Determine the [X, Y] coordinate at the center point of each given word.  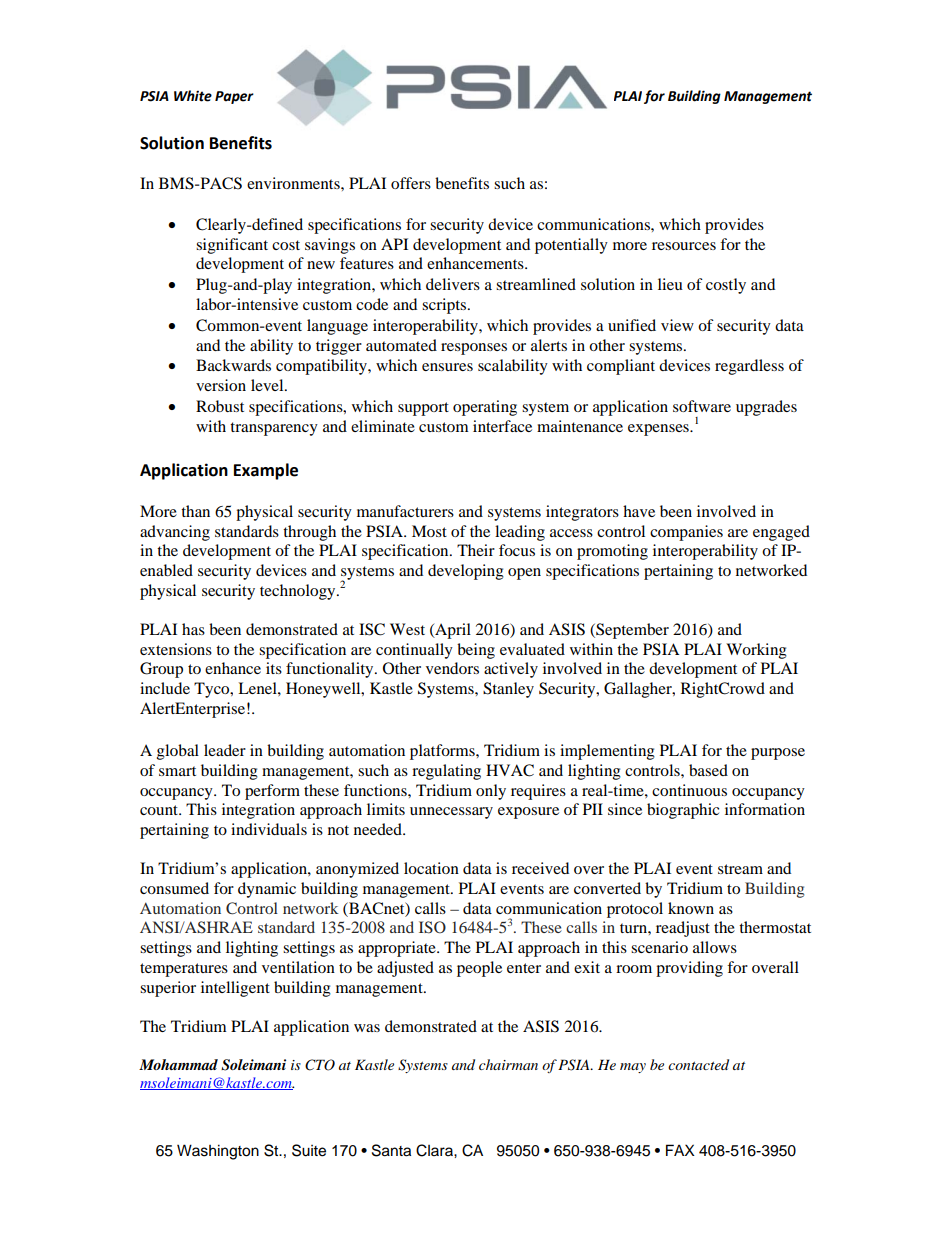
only [491, 792]
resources [684, 246]
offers [411, 183]
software [702, 406]
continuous [689, 790]
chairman [508, 1064]
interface [502, 426]
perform [272, 792]
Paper [234, 97]
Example [266, 471]
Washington [218, 1152]
